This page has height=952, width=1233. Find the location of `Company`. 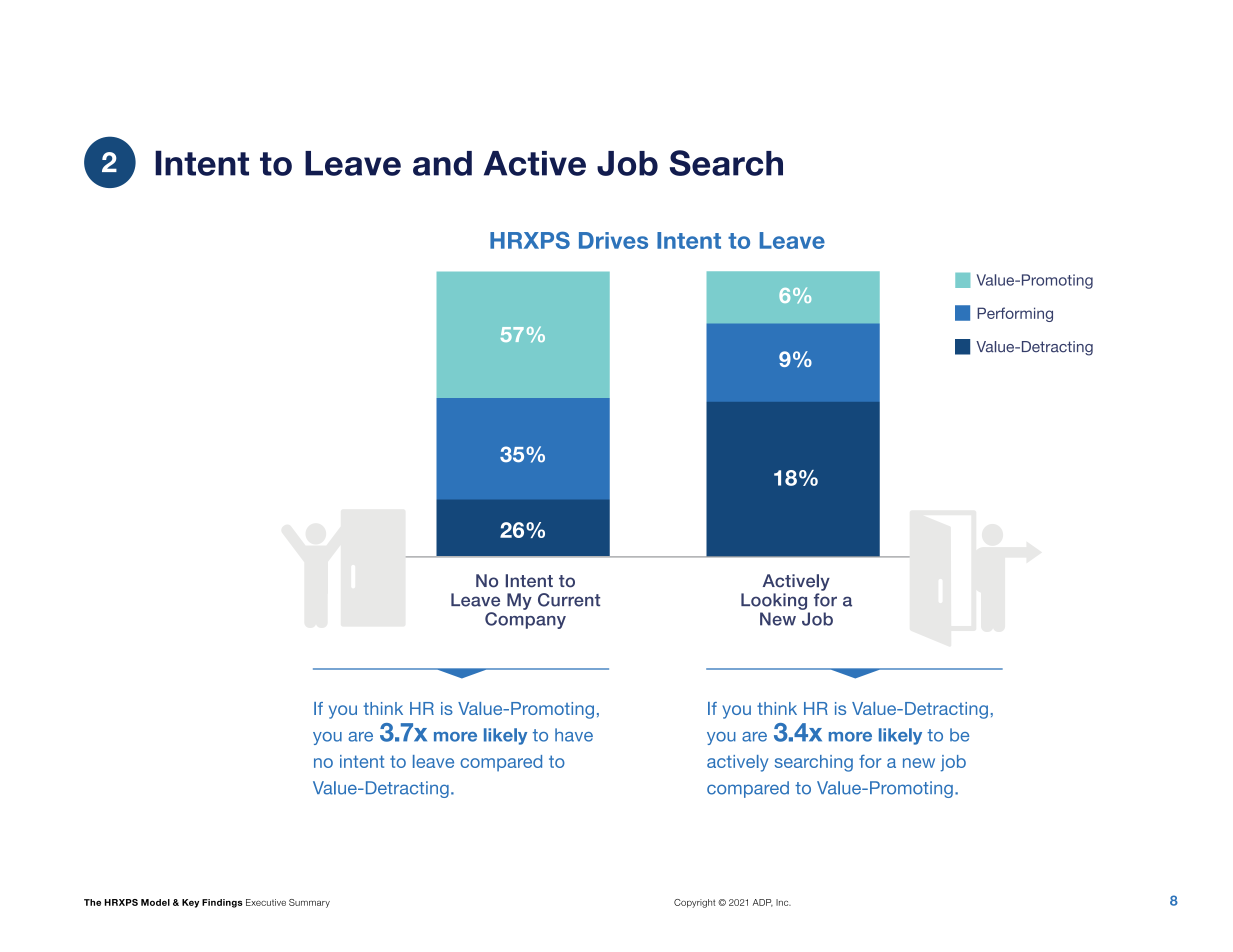

Company is located at coordinates (525, 620).
